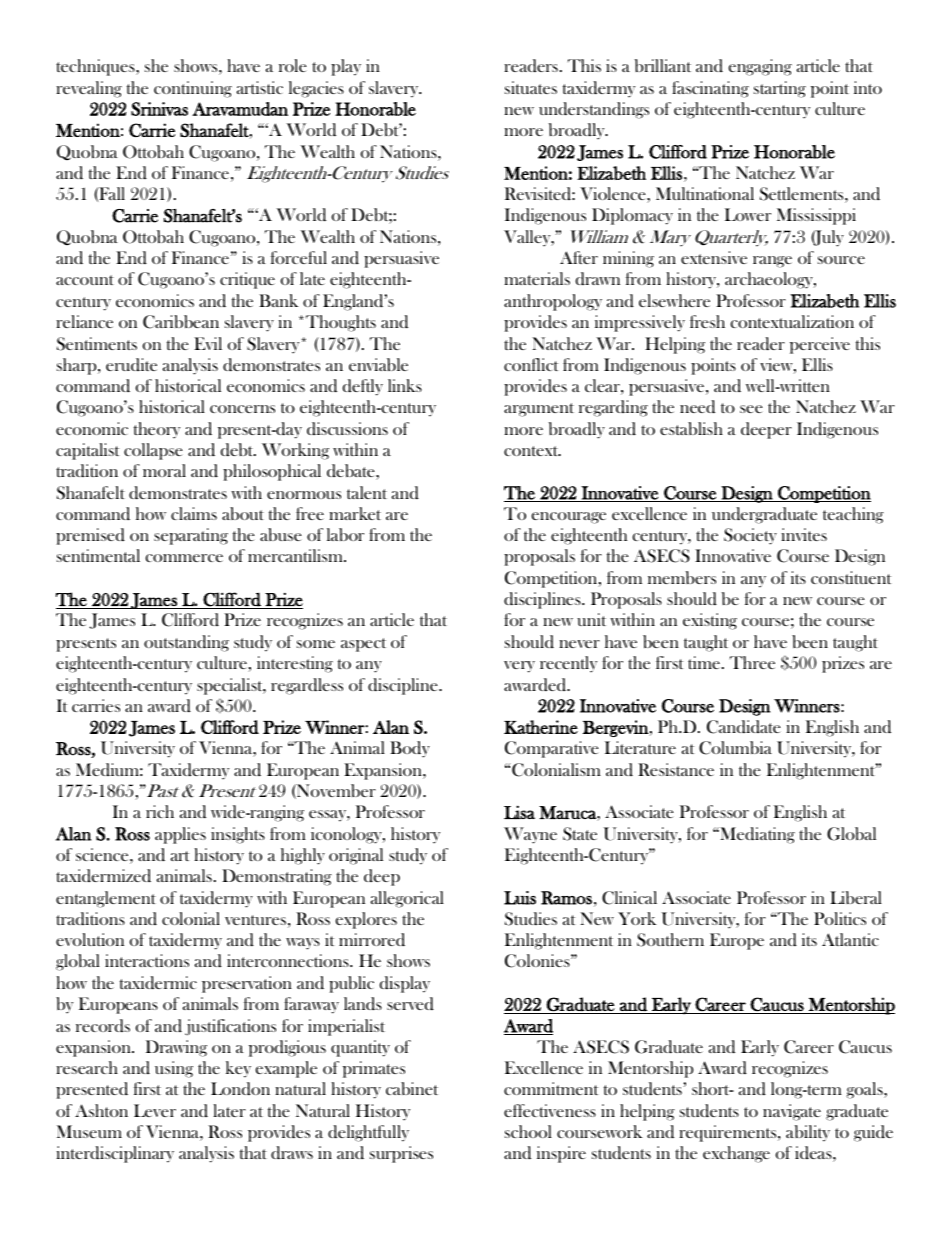 This image has height=1233, width=952. Describe the element at coordinates (780, 89) in the image. I see `starting` at that location.
